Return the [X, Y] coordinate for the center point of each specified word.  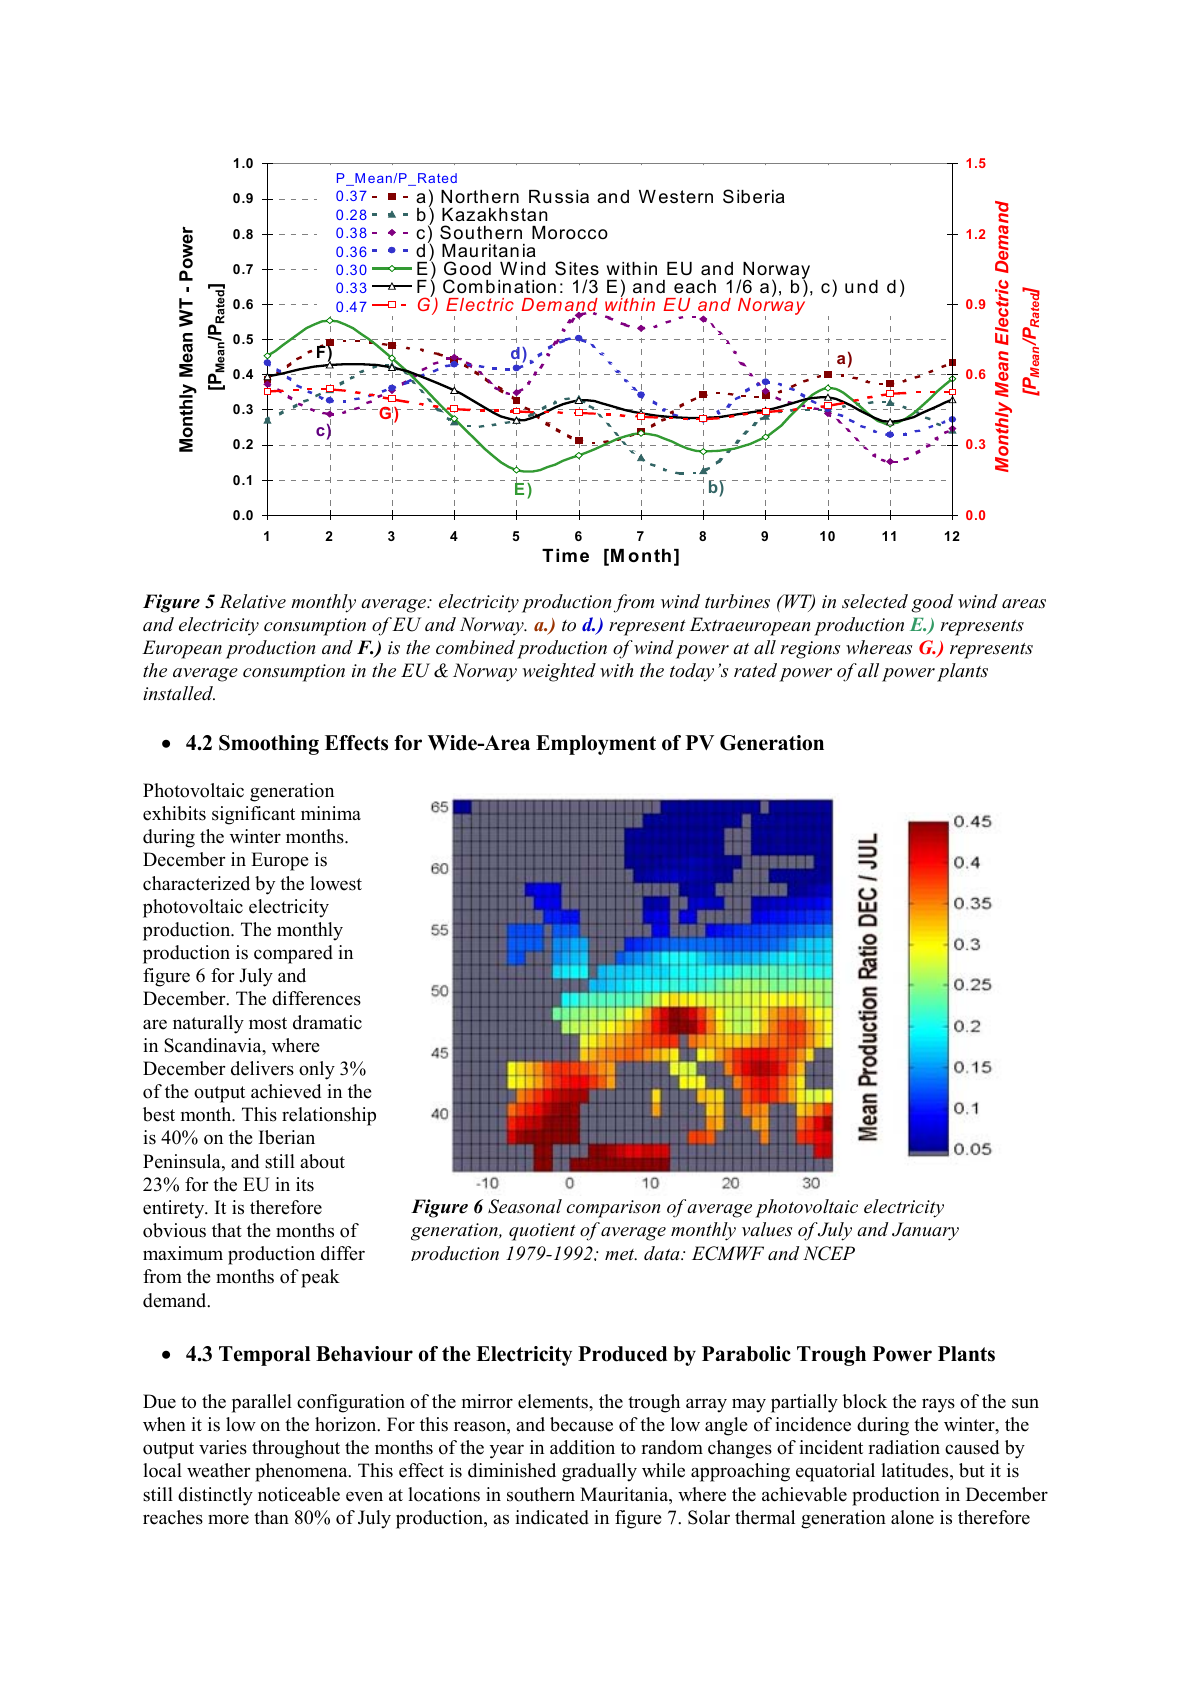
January [925, 1231]
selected [875, 601]
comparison [613, 1209]
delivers [262, 1068]
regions [810, 650]
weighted [559, 672]
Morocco [570, 233]
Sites [577, 268]
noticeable [299, 1494]
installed [179, 693]
